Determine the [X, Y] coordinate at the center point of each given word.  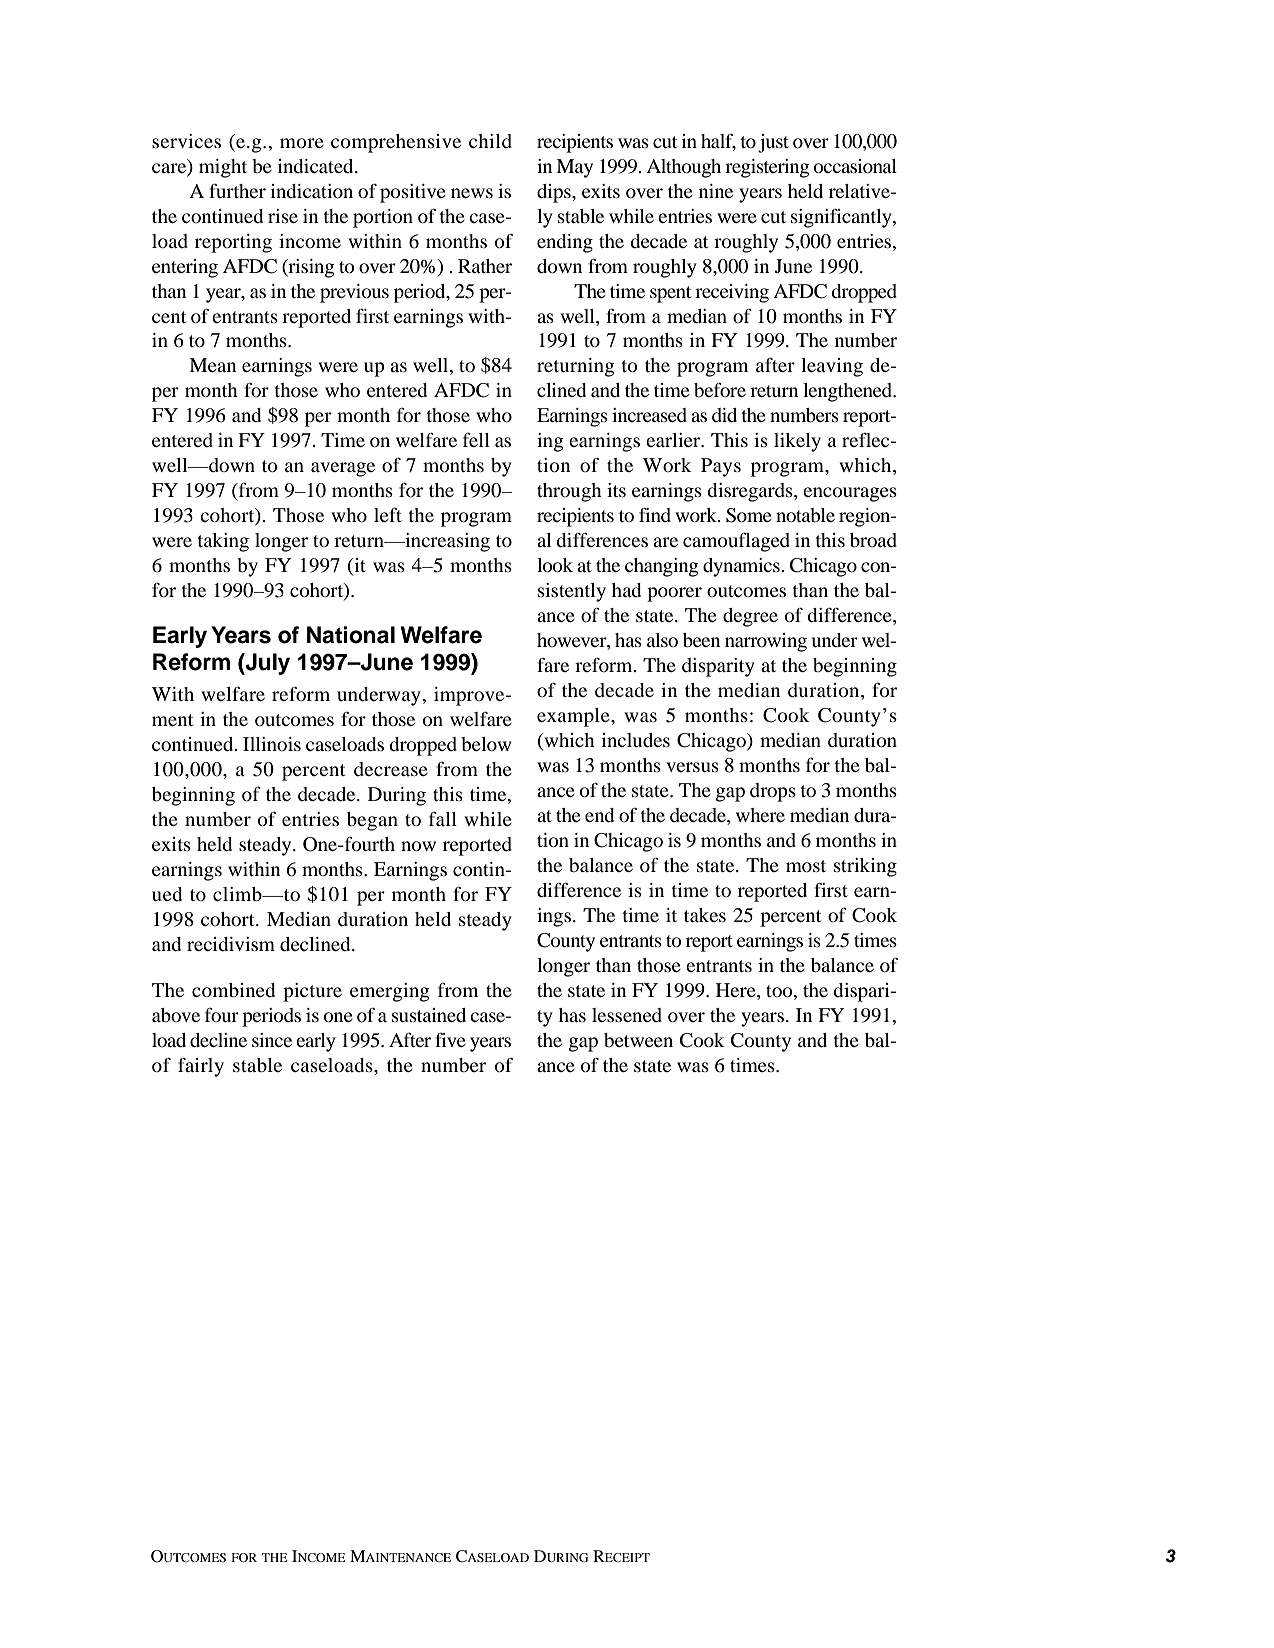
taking [223, 542]
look [555, 565]
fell [476, 440]
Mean [213, 365]
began [372, 821]
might [223, 168]
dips [555, 193]
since [272, 1040]
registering [767, 168]
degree [750, 617]
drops [773, 792]
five [450, 1039]
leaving [832, 367]
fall [443, 819]
